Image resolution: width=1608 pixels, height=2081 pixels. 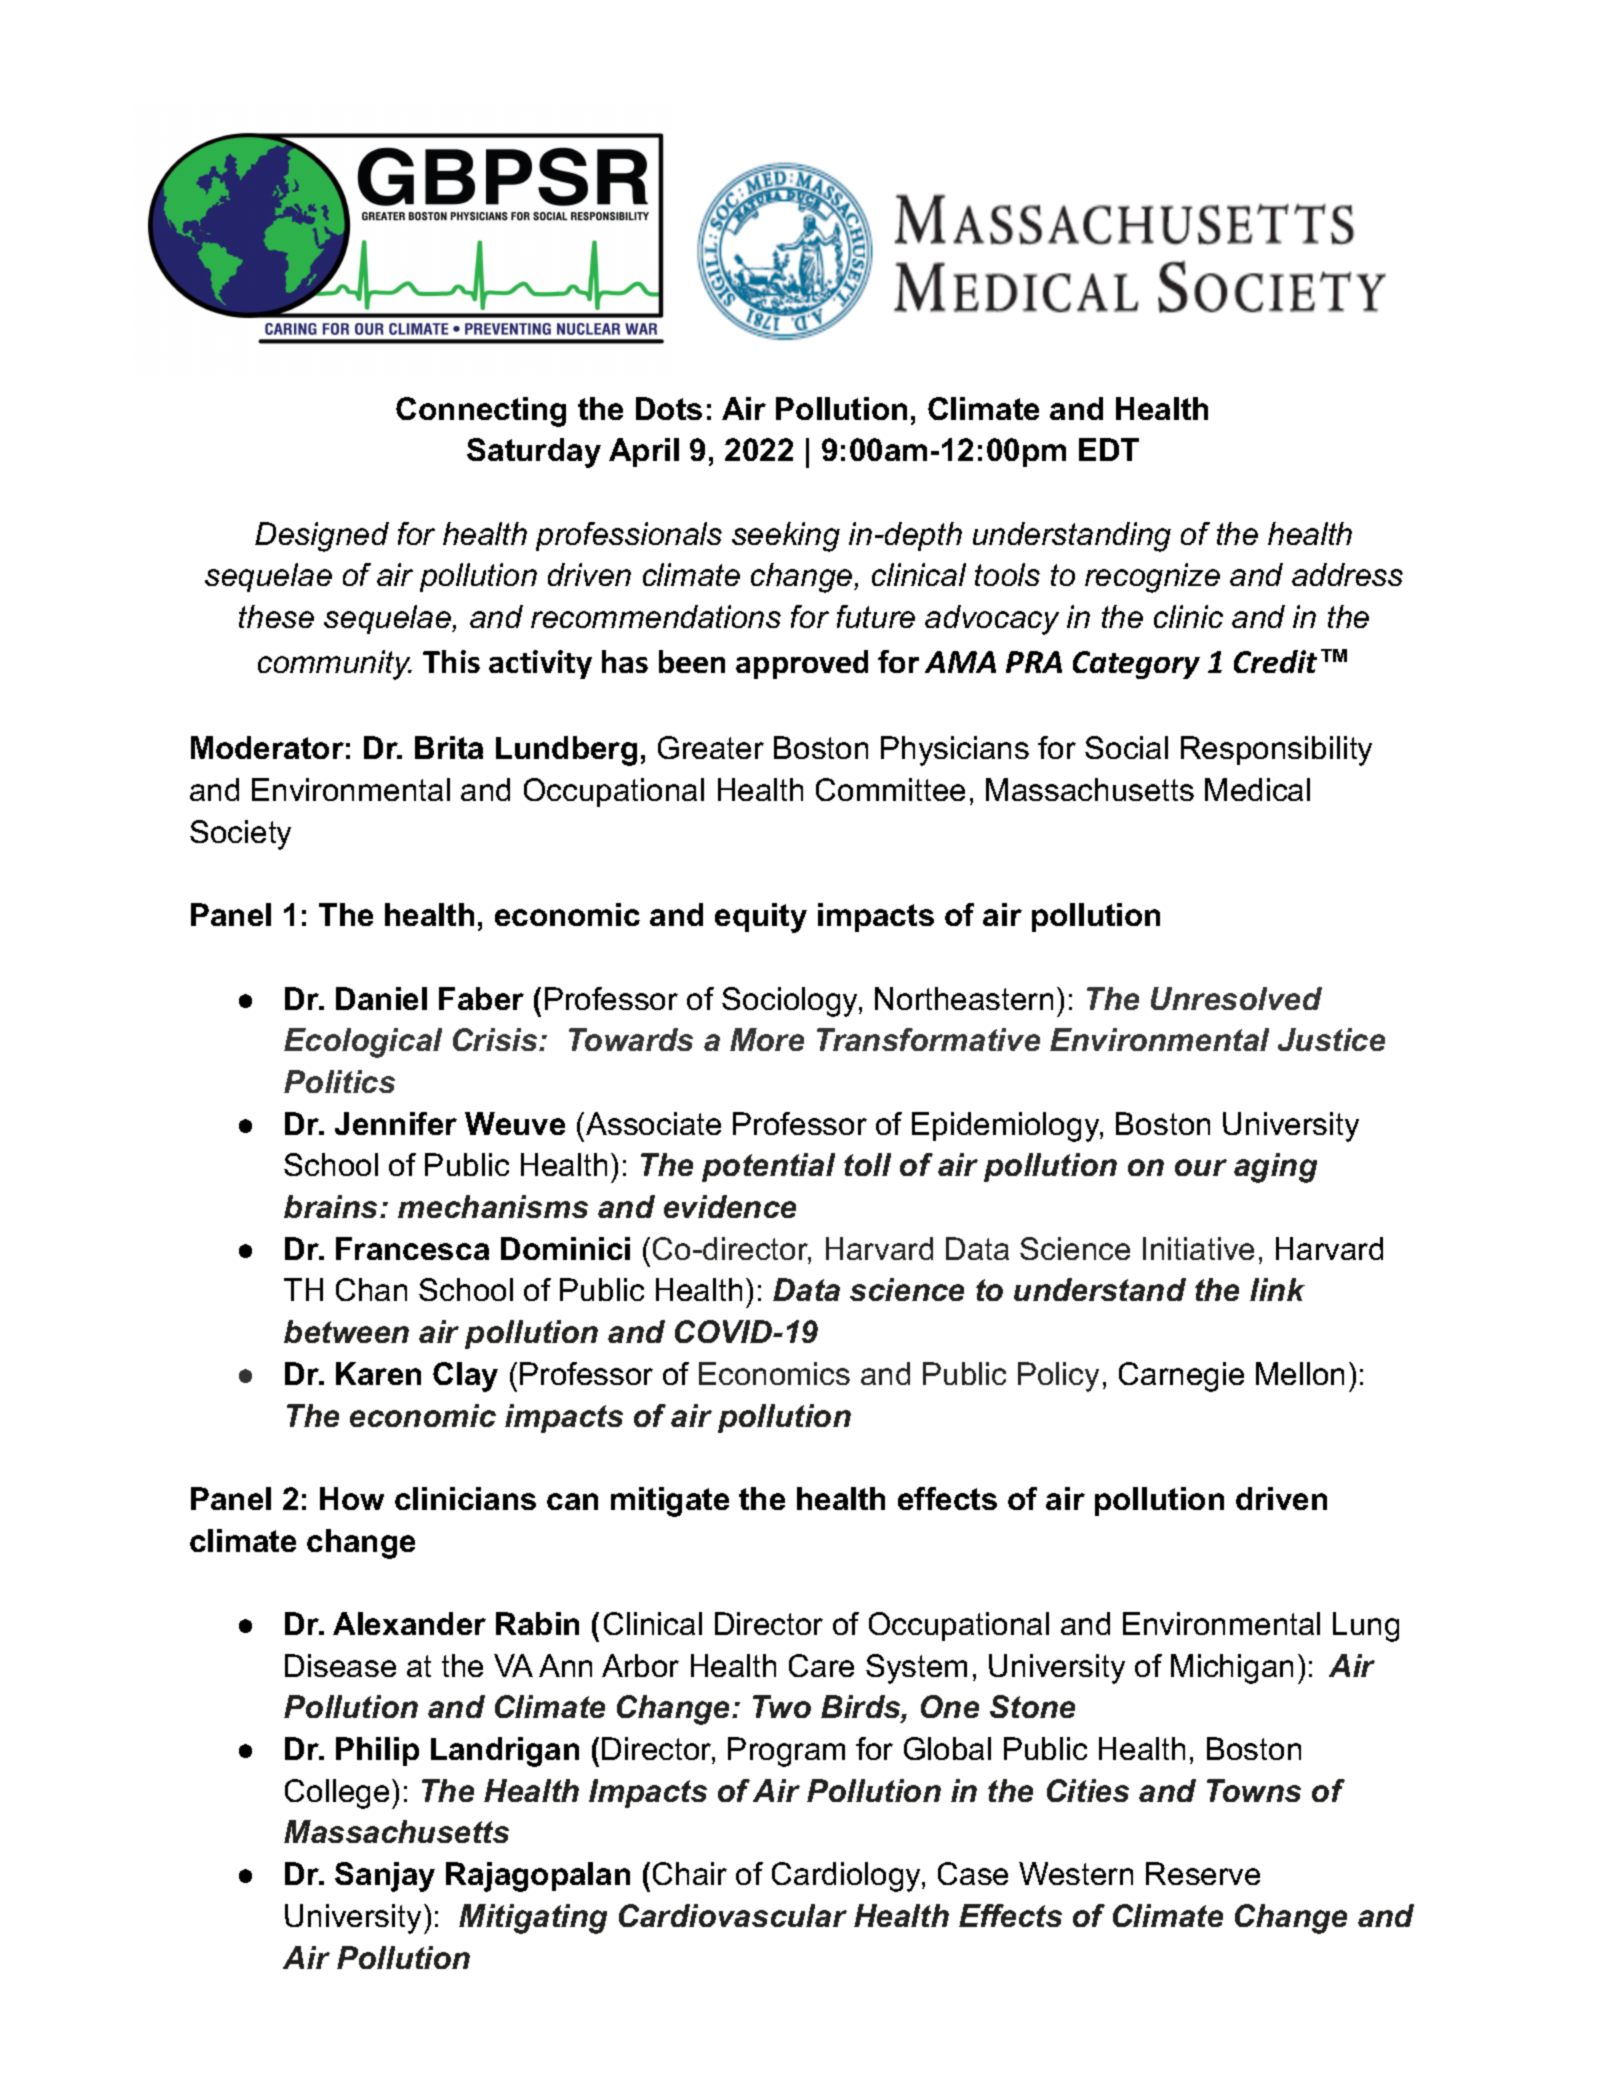 What do you see at coordinates (481, 412) in the document?
I see `Connecting` at bounding box center [481, 412].
